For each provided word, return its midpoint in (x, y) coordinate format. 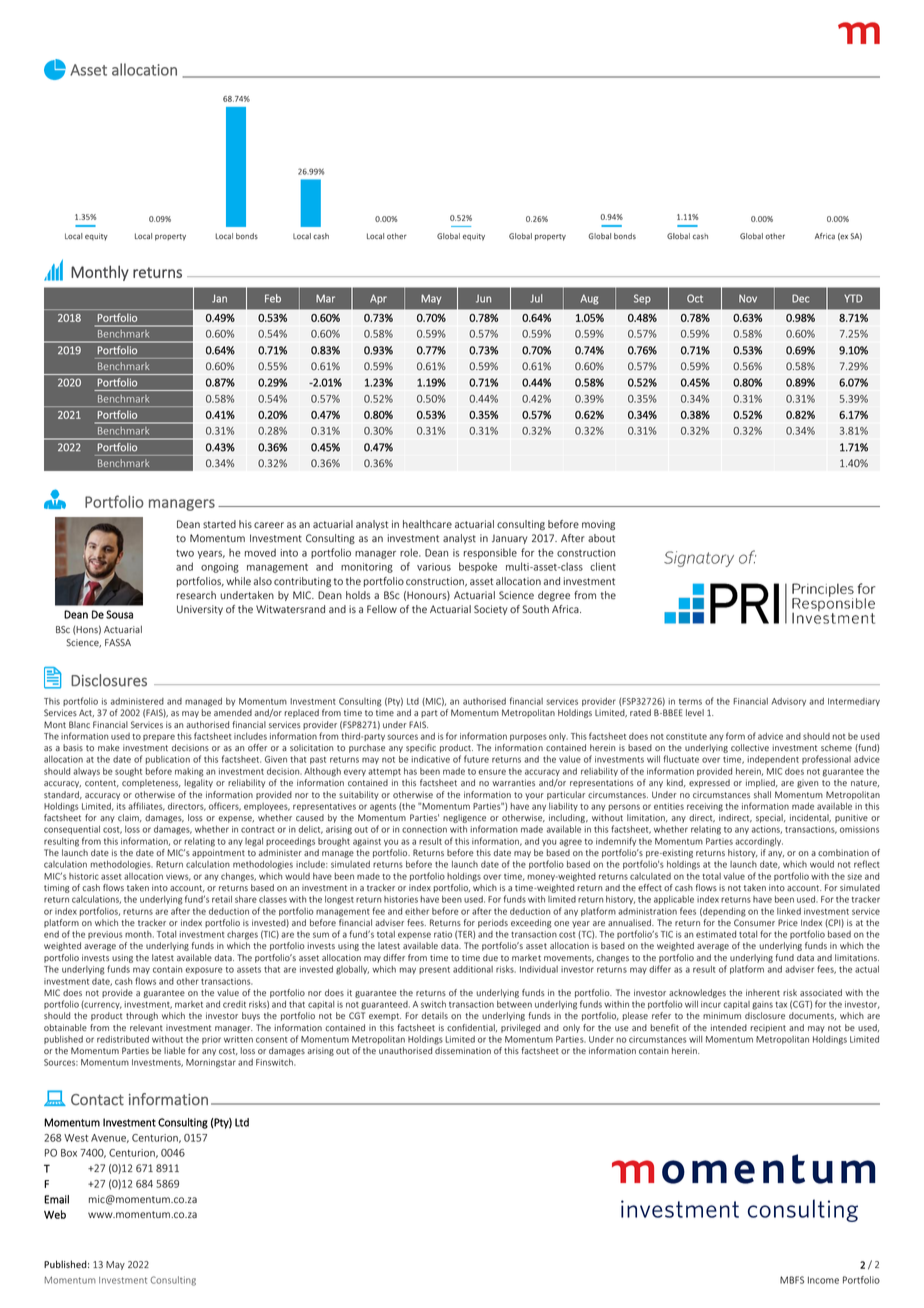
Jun (483, 298)
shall (762, 794)
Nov (748, 298)
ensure (492, 772)
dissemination (463, 1050)
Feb (273, 298)
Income (823, 1280)
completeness (151, 783)
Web (55, 1214)
